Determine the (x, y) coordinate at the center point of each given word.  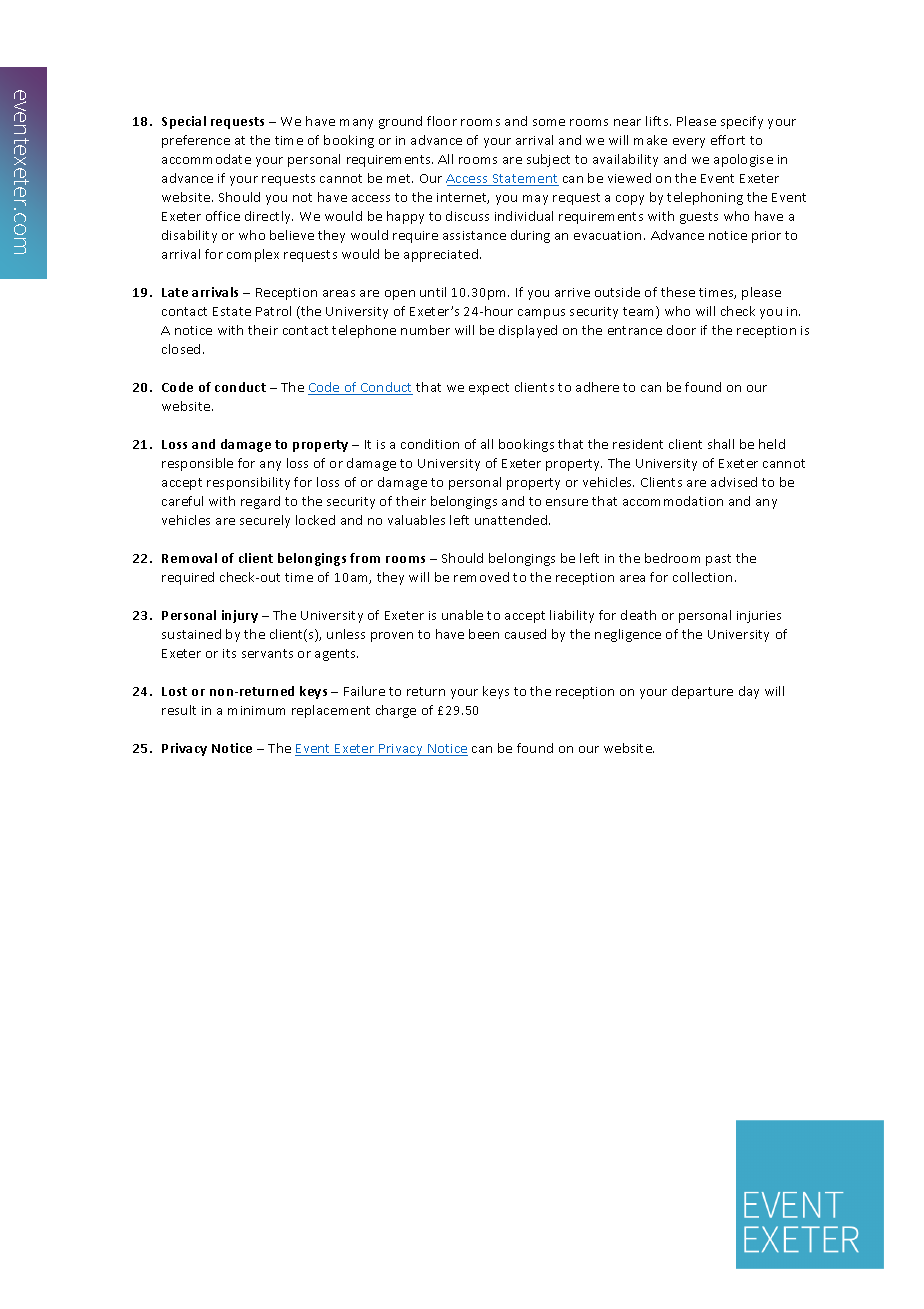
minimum (256, 710)
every (689, 143)
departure (702, 692)
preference (196, 141)
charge (396, 711)
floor (442, 121)
